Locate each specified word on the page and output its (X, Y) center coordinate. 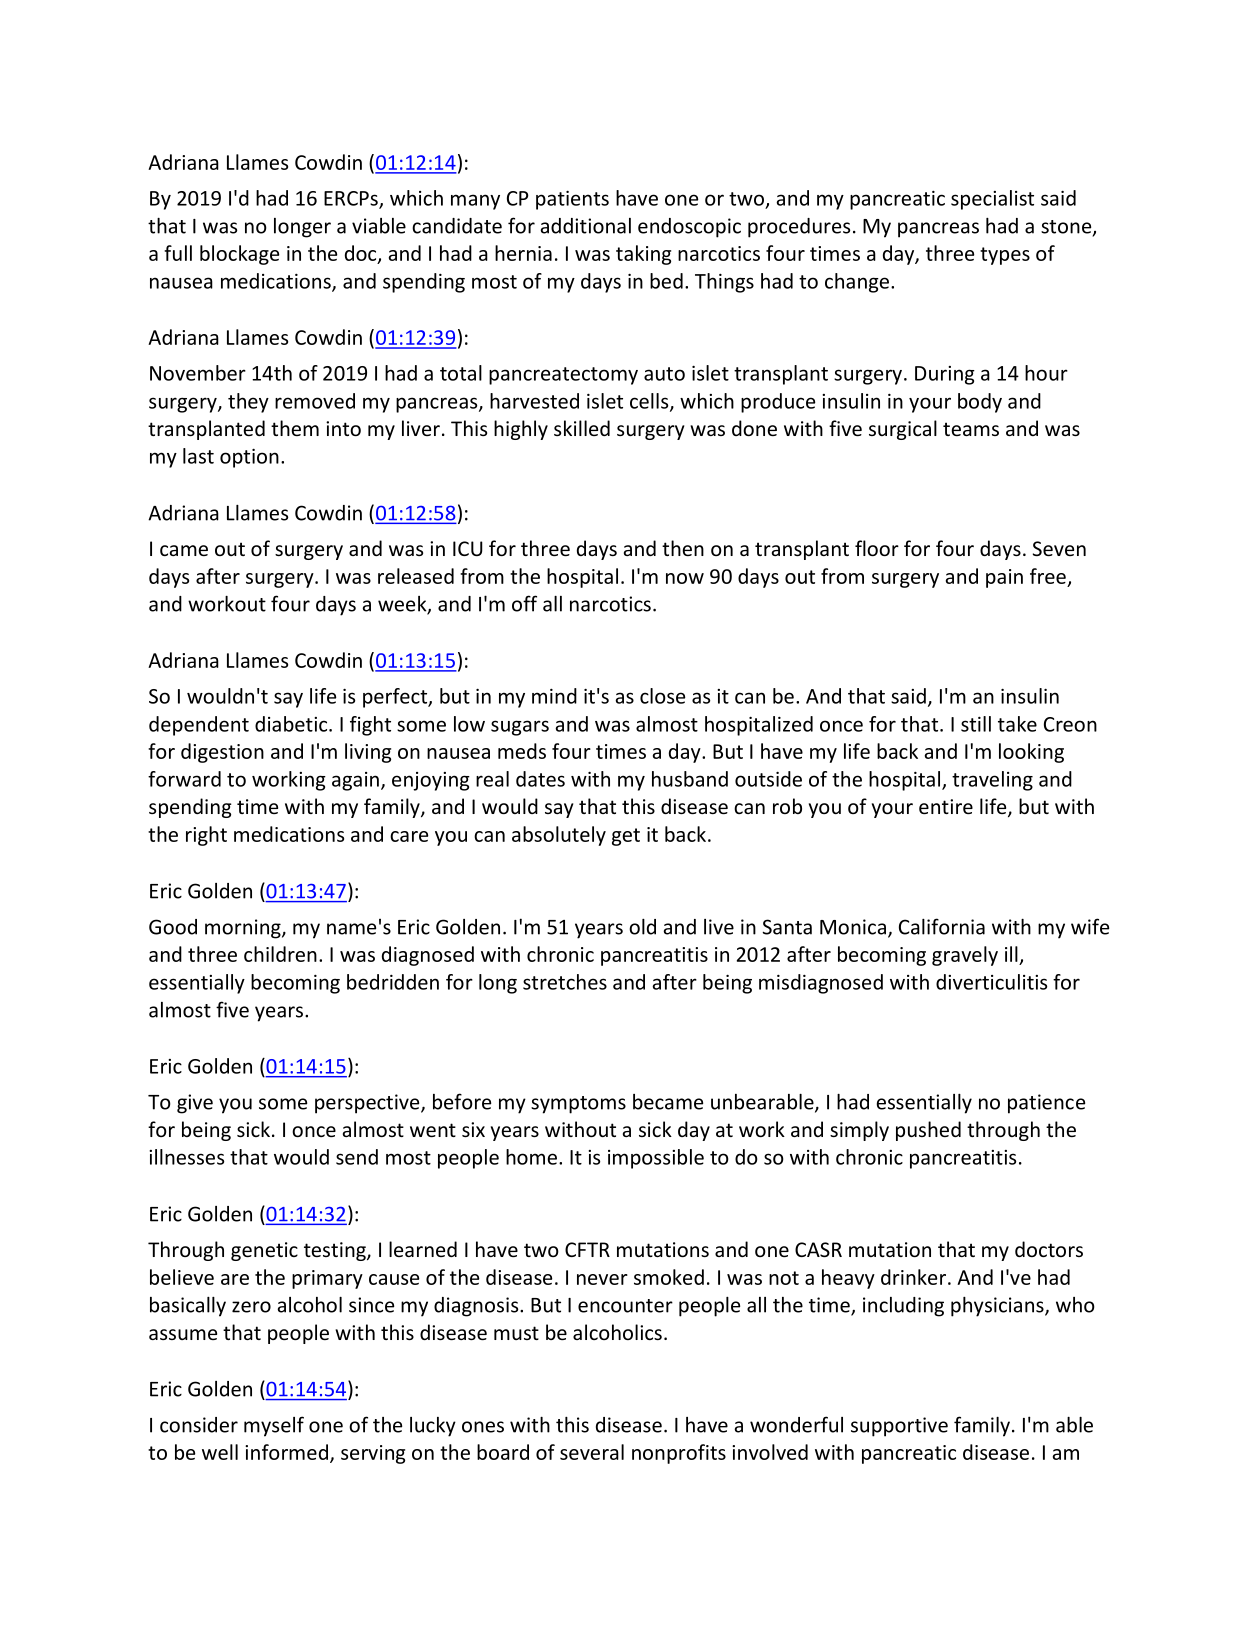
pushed (928, 1131)
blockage (239, 255)
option (249, 458)
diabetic (292, 724)
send (357, 1157)
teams (971, 429)
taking (643, 255)
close (663, 696)
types (1005, 256)
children (280, 954)
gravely (965, 956)
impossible (656, 1159)
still (976, 724)
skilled (582, 428)
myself (274, 1426)
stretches (565, 982)
